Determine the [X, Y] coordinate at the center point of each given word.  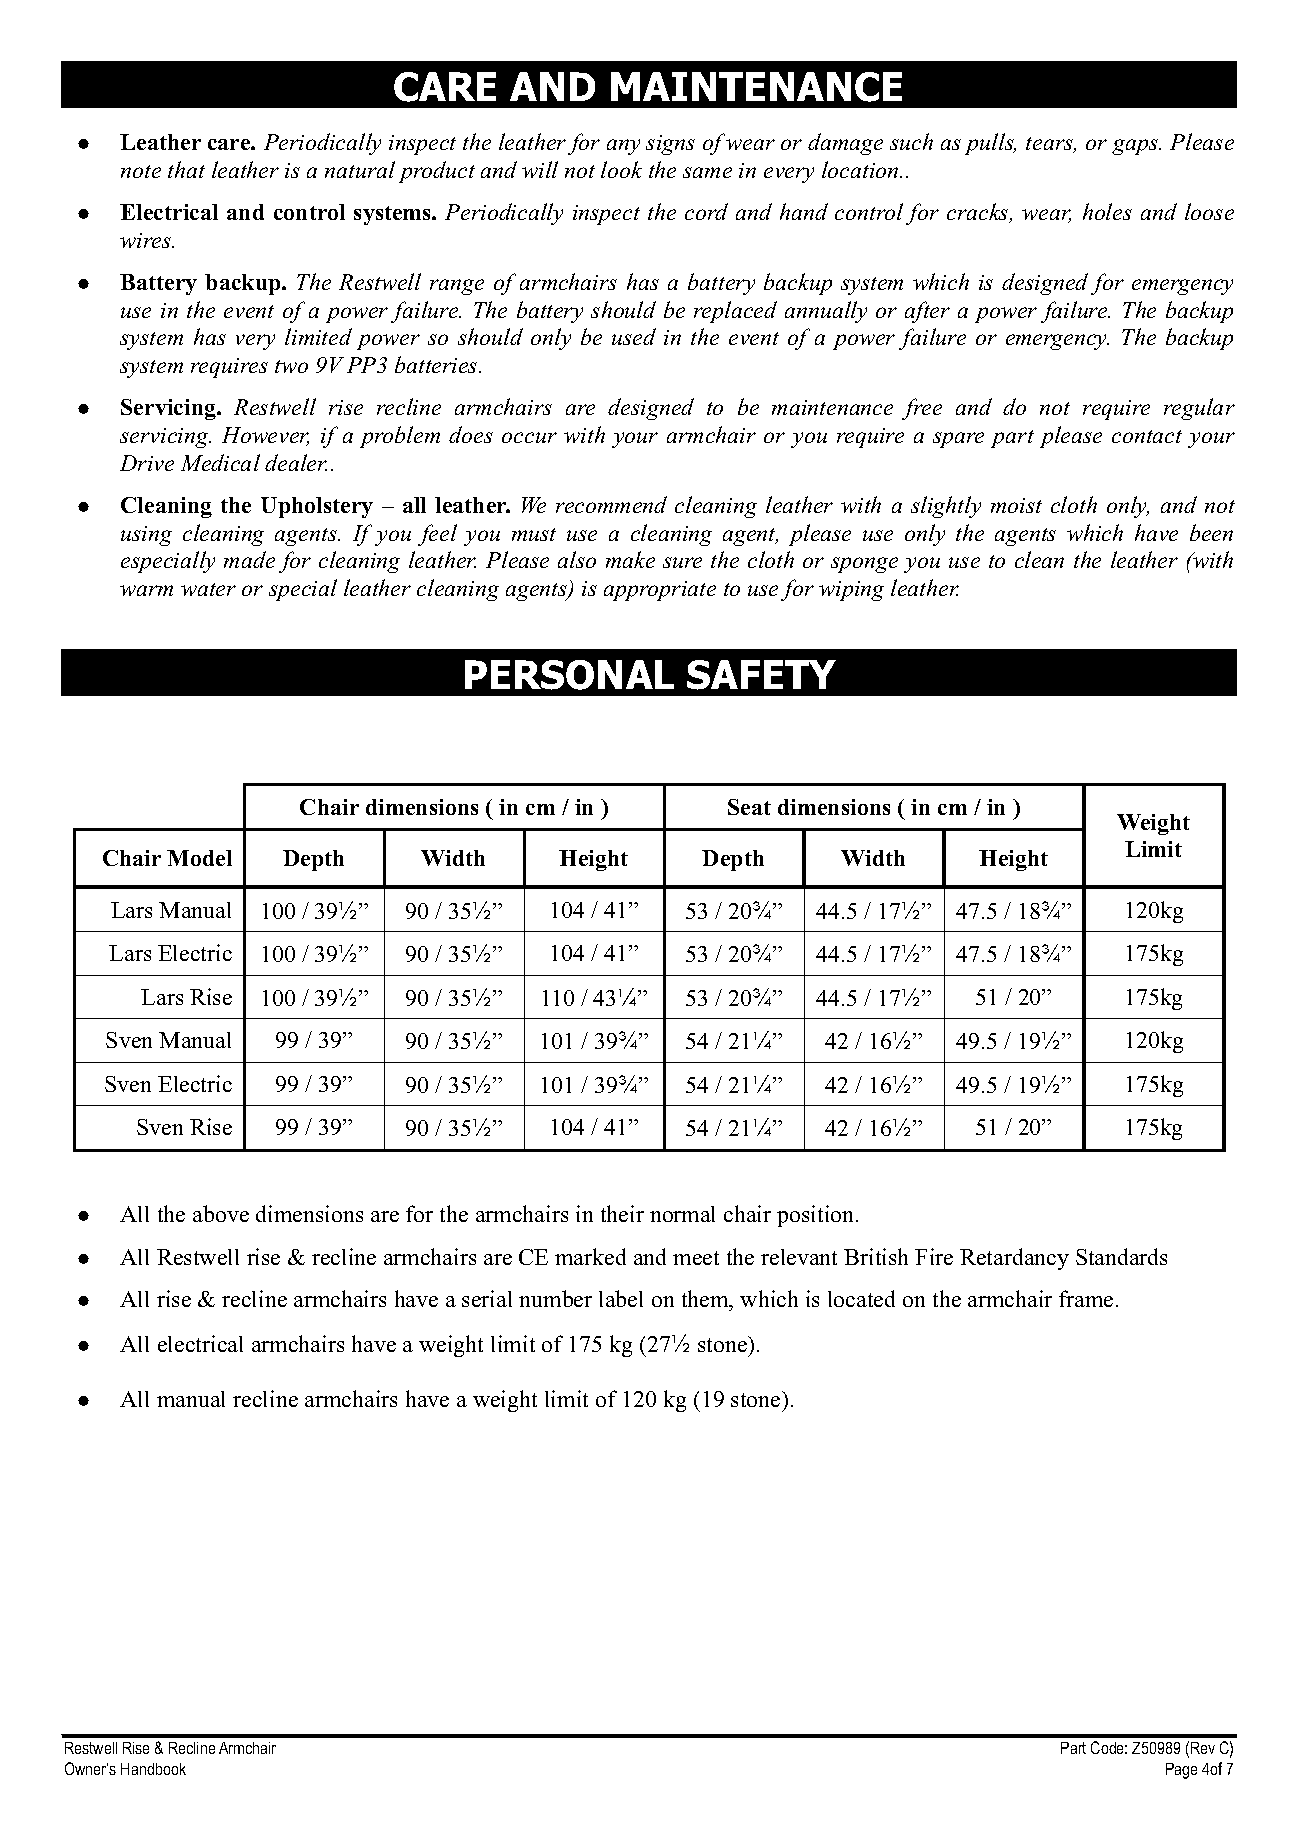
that [186, 169]
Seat [749, 807]
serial [487, 1298]
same [707, 172]
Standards [1121, 1256]
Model [199, 858]
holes [1107, 211]
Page [1181, 1771]
